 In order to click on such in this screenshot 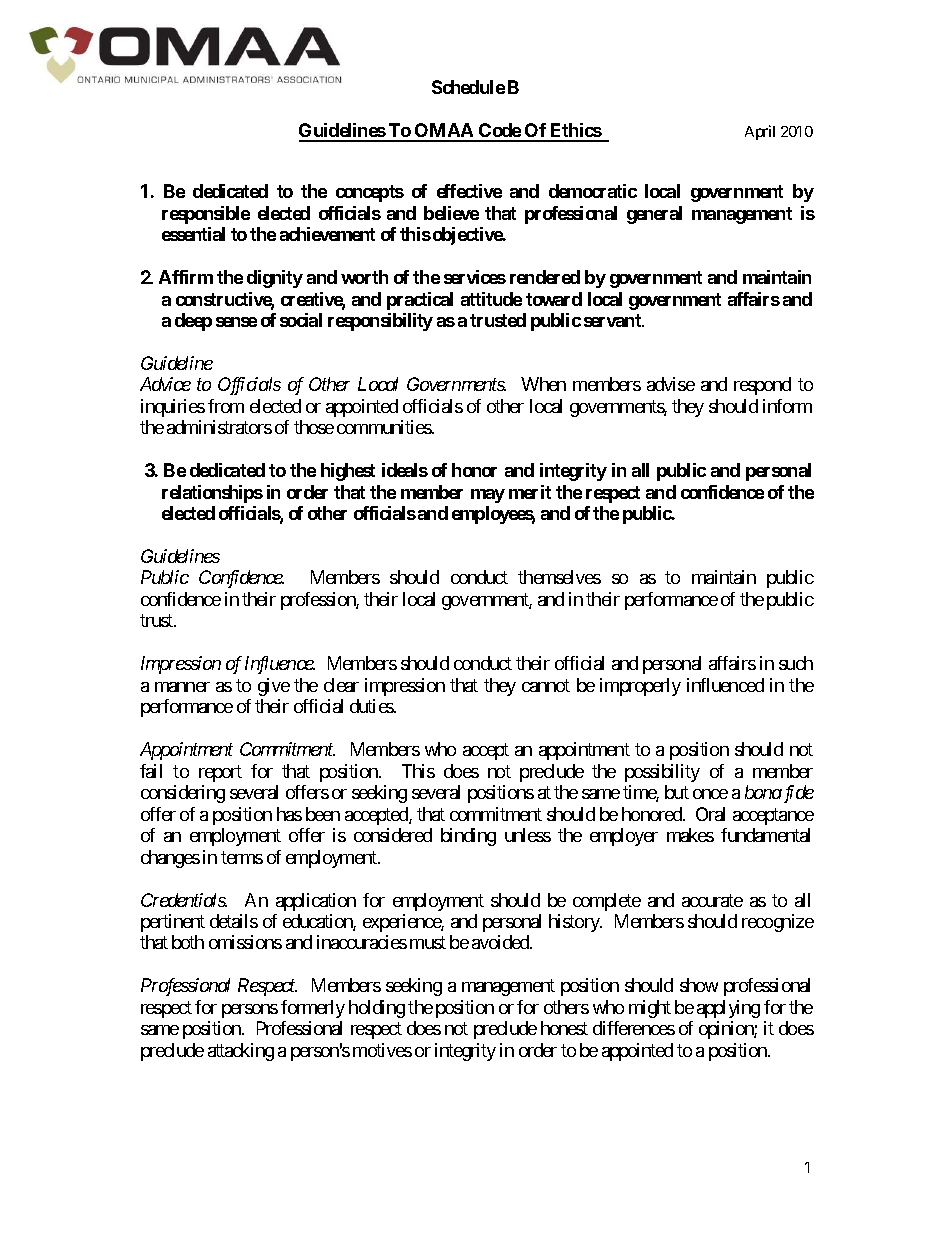, I will do `click(796, 663)`.
